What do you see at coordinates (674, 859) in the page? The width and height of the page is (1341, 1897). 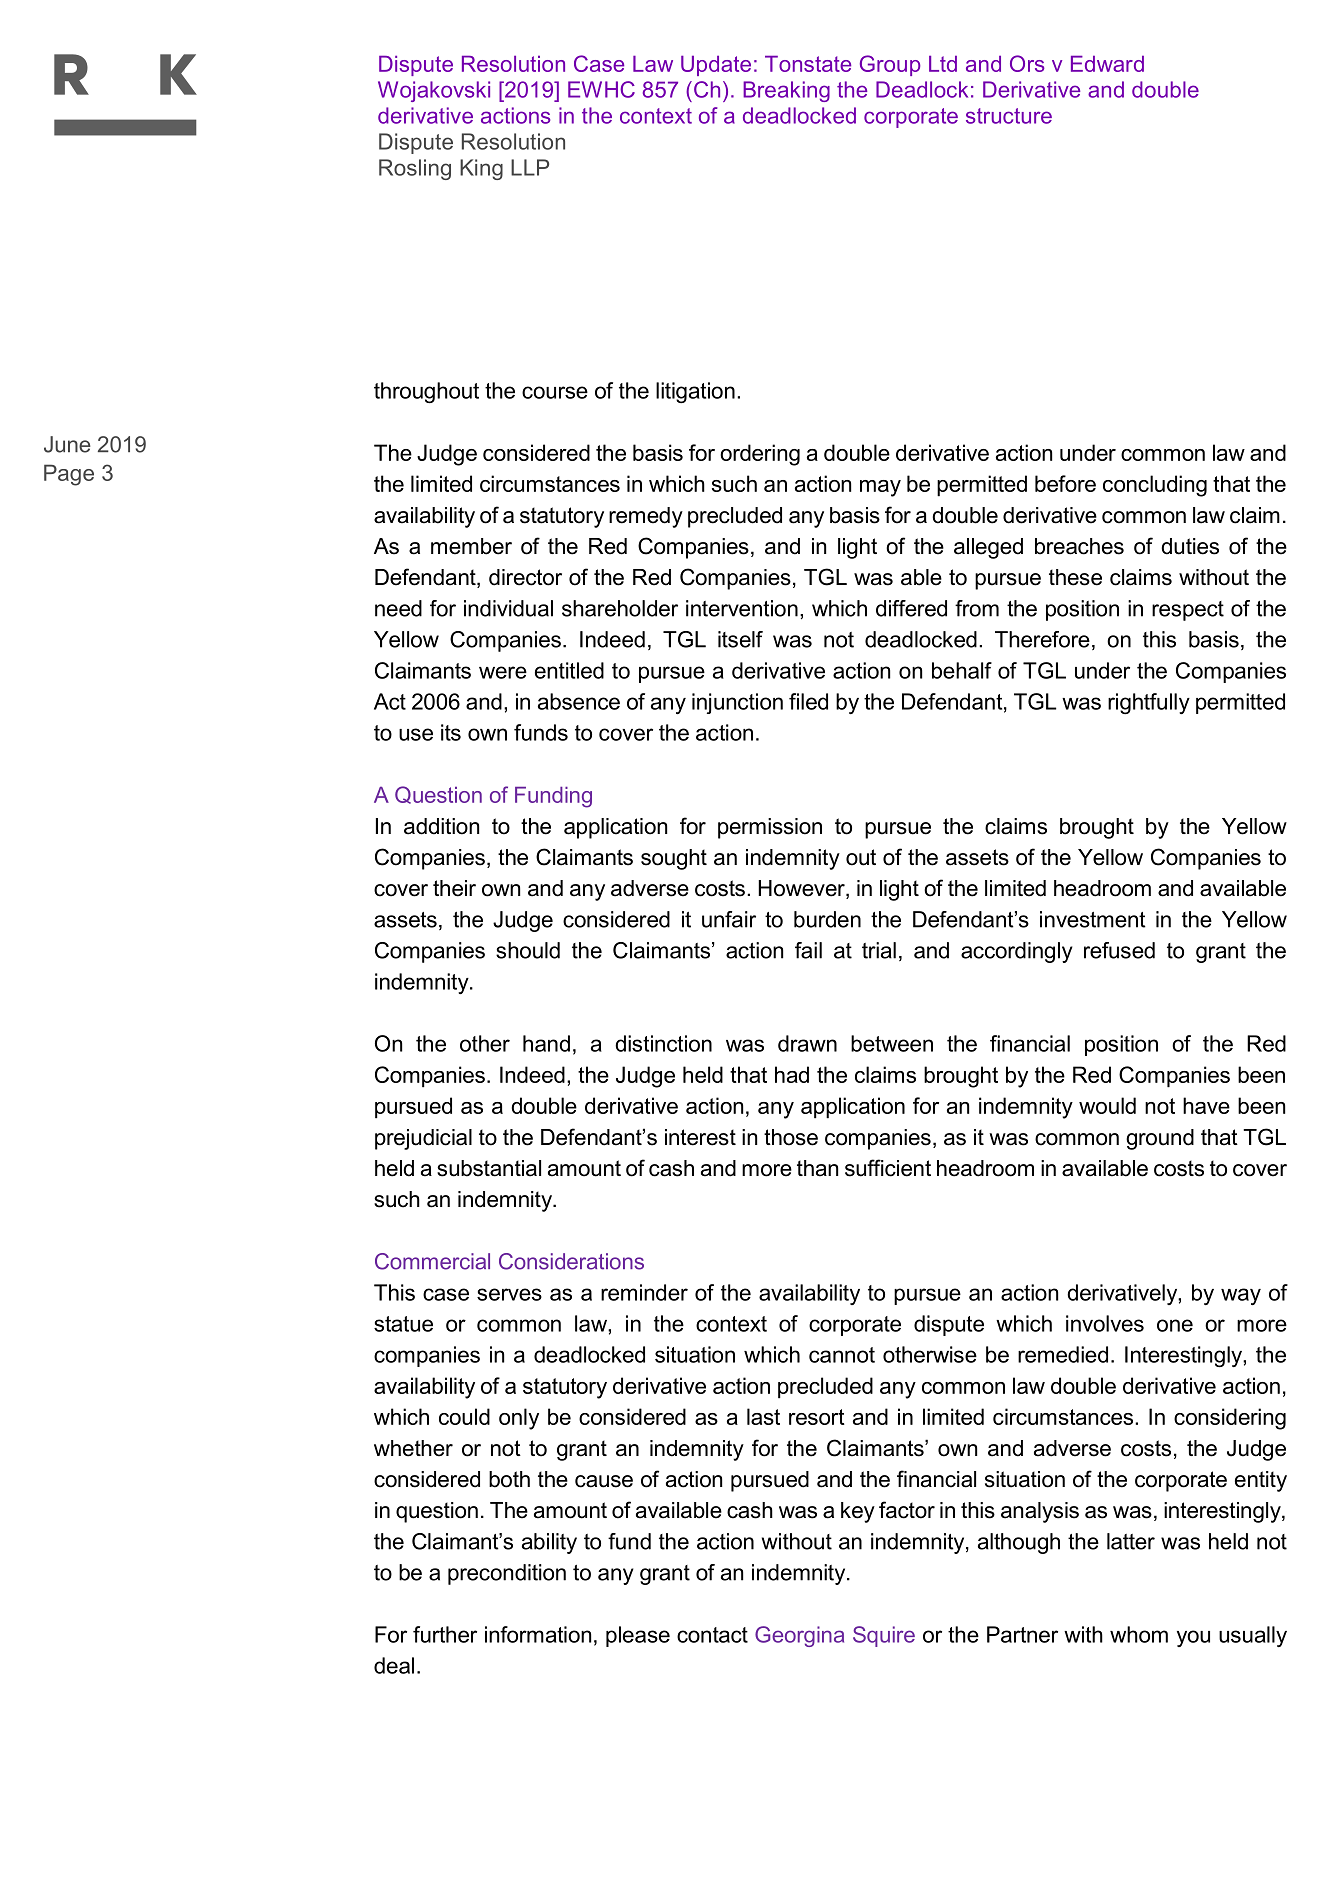 I see `sought` at bounding box center [674, 859].
